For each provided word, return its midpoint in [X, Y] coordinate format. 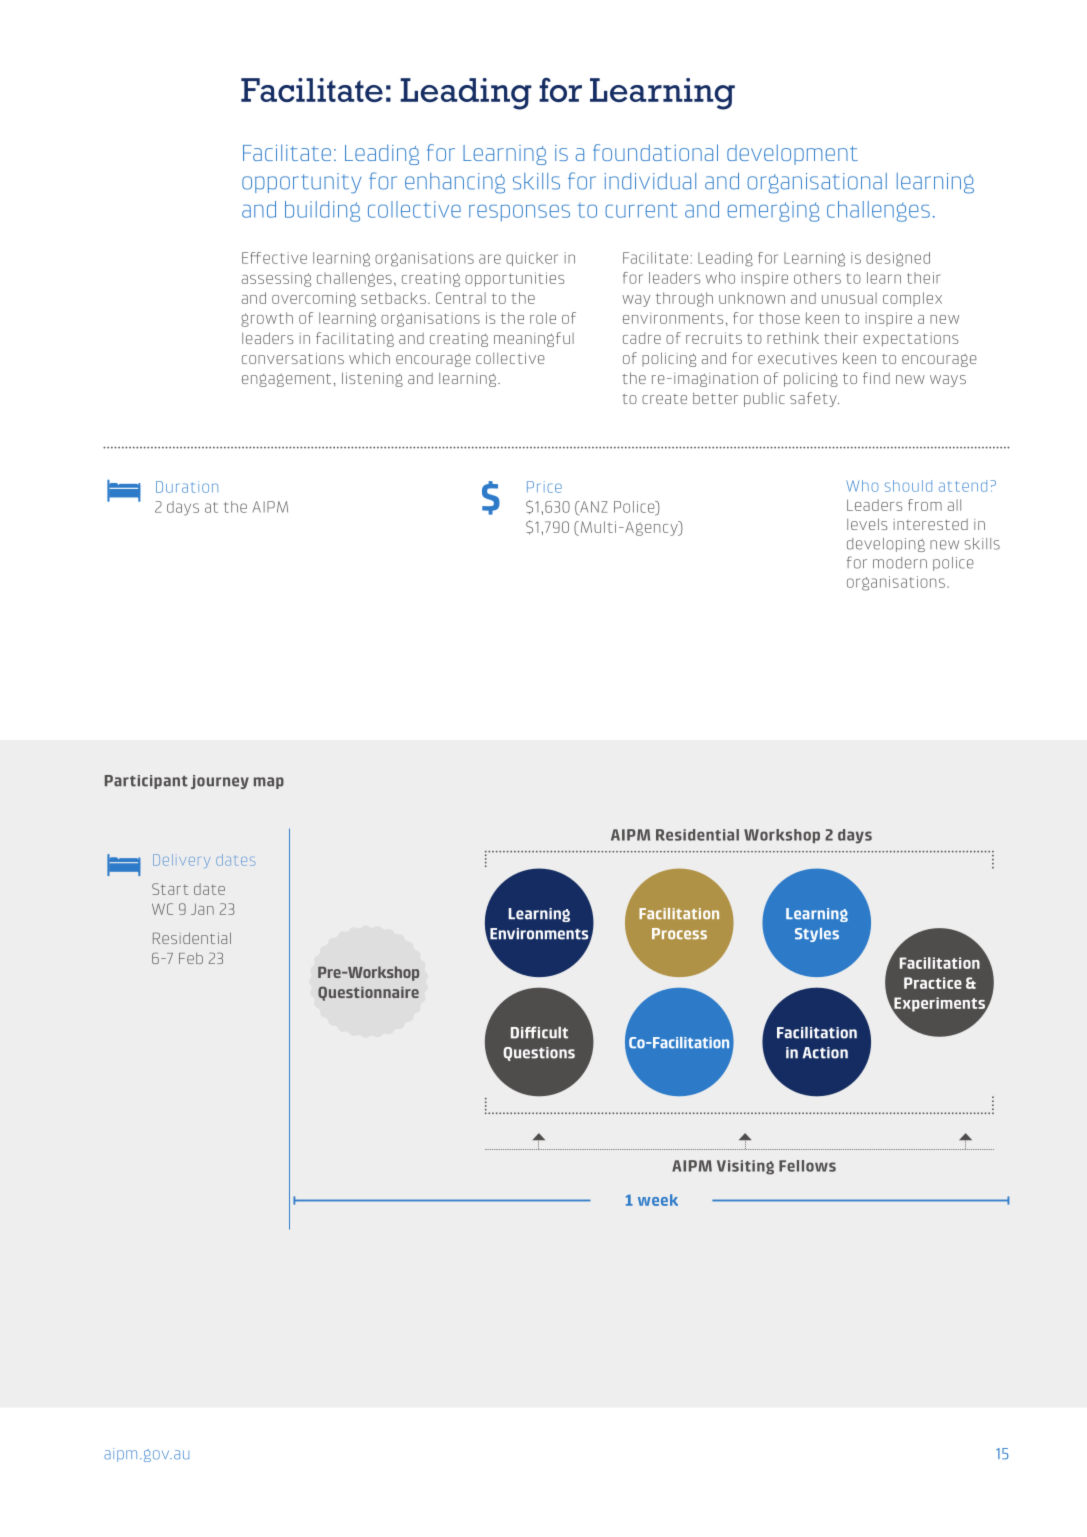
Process [679, 934]
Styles [817, 935]
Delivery [181, 861]
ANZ [593, 508]
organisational [817, 183]
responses [519, 212]
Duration [187, 487]
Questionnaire [368, 994]
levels [867, 524]
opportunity [301, 183]
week [658, 1200]
